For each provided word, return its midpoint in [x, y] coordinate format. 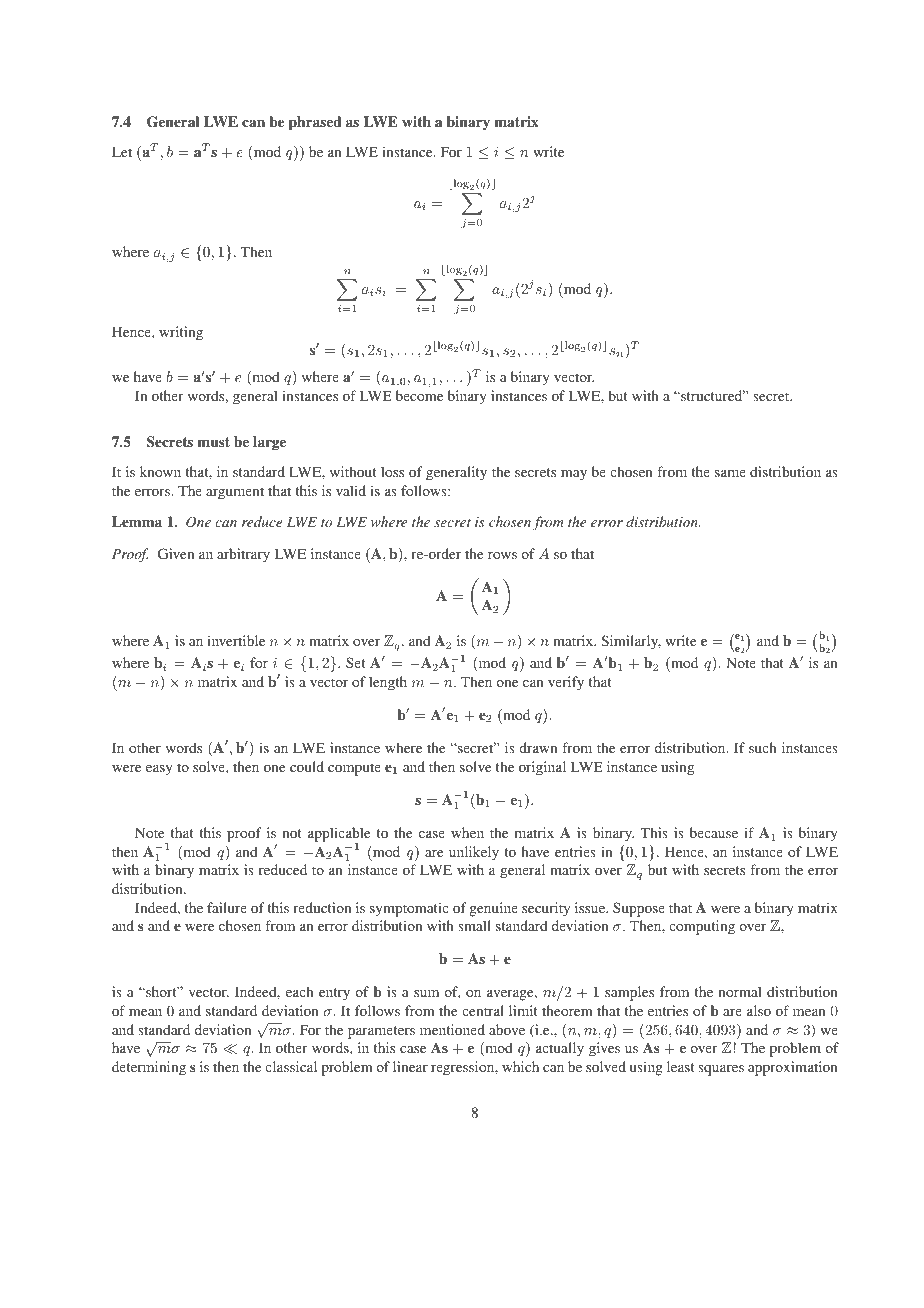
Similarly [631, 642]
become [419, 395]
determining [149, 1068]
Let [122, 151]
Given [176, 553]
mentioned [452, 1029]
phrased [315, 123]
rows [502, 555]
